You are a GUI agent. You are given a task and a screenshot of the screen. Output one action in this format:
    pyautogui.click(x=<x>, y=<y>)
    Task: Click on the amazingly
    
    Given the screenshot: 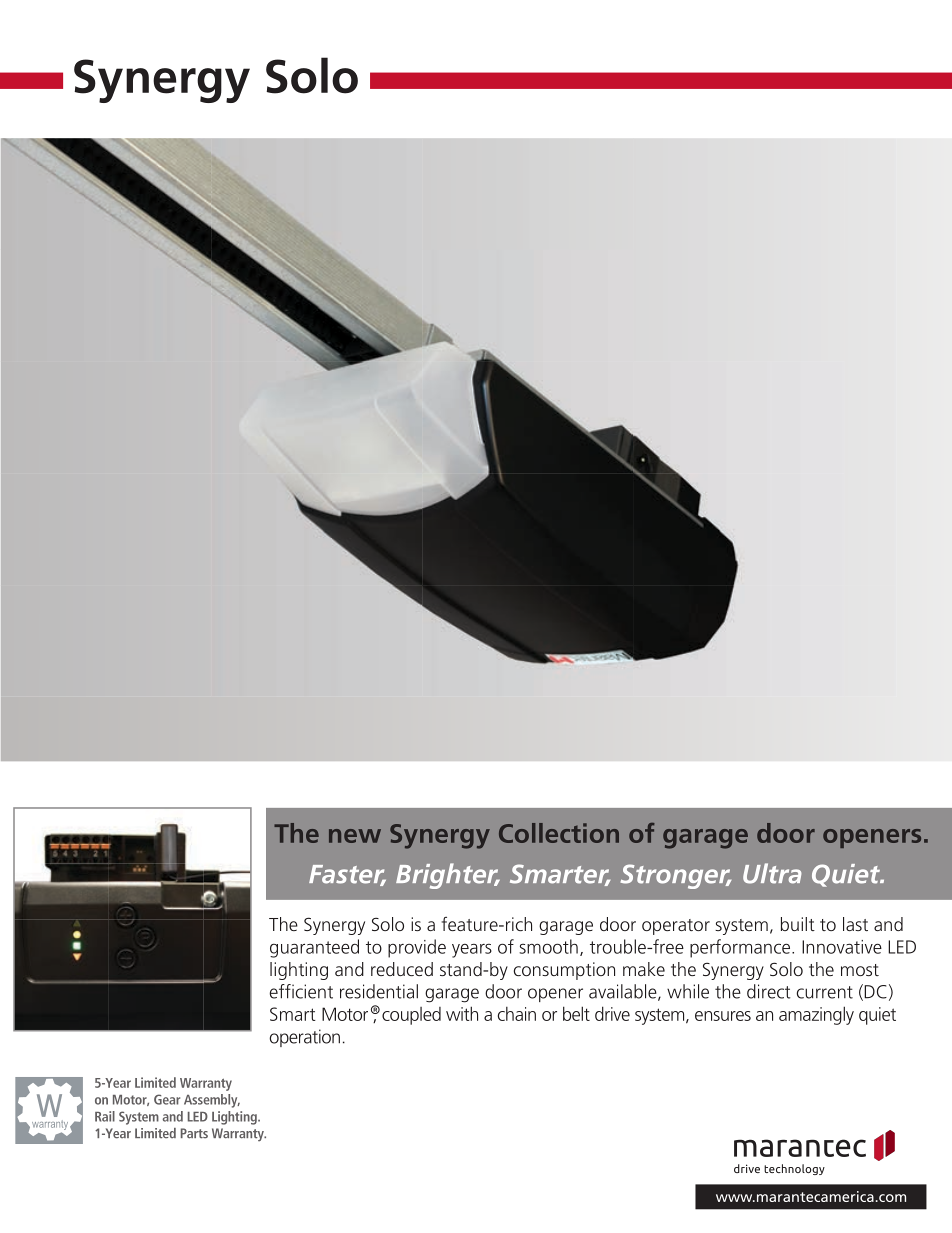 What is the action you would take?
    pyautogui.click(x=816, y=1015)
